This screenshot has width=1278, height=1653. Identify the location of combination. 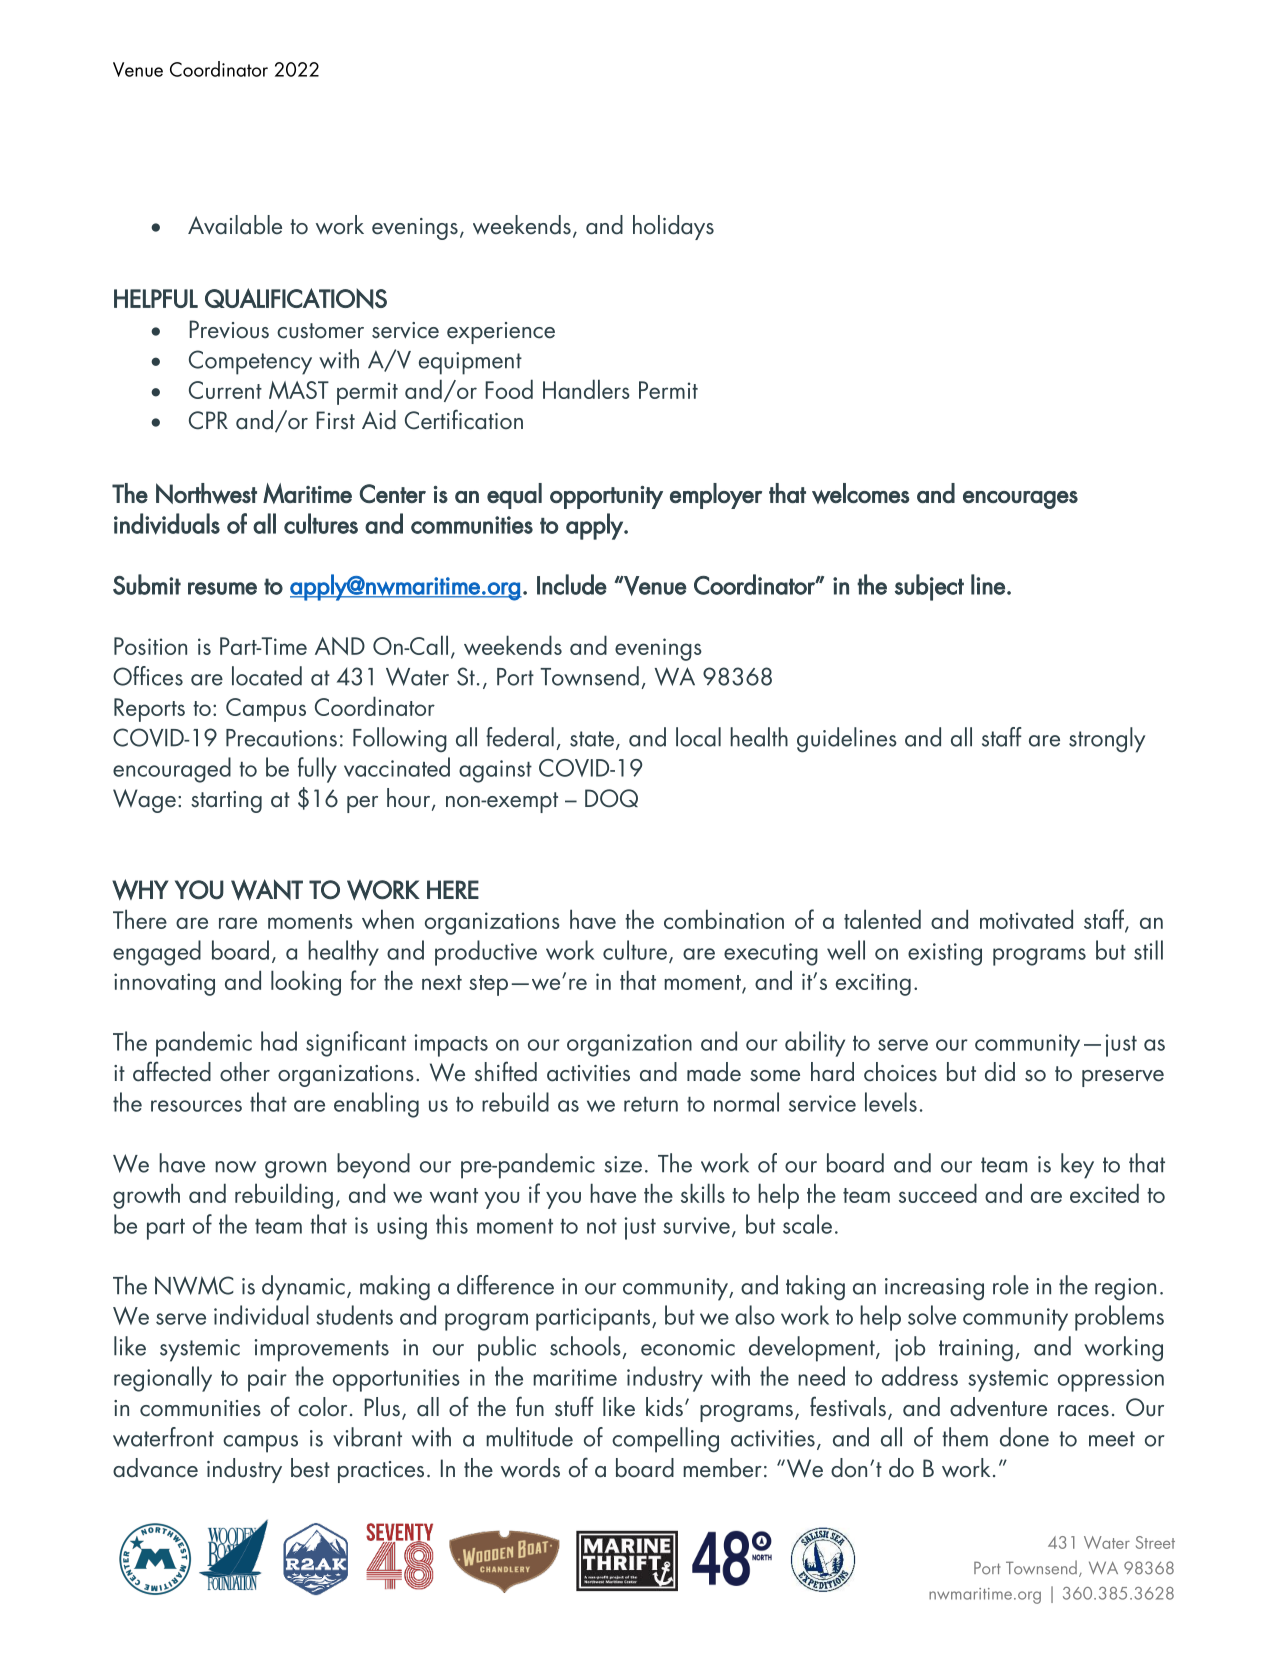
(724, 919).
